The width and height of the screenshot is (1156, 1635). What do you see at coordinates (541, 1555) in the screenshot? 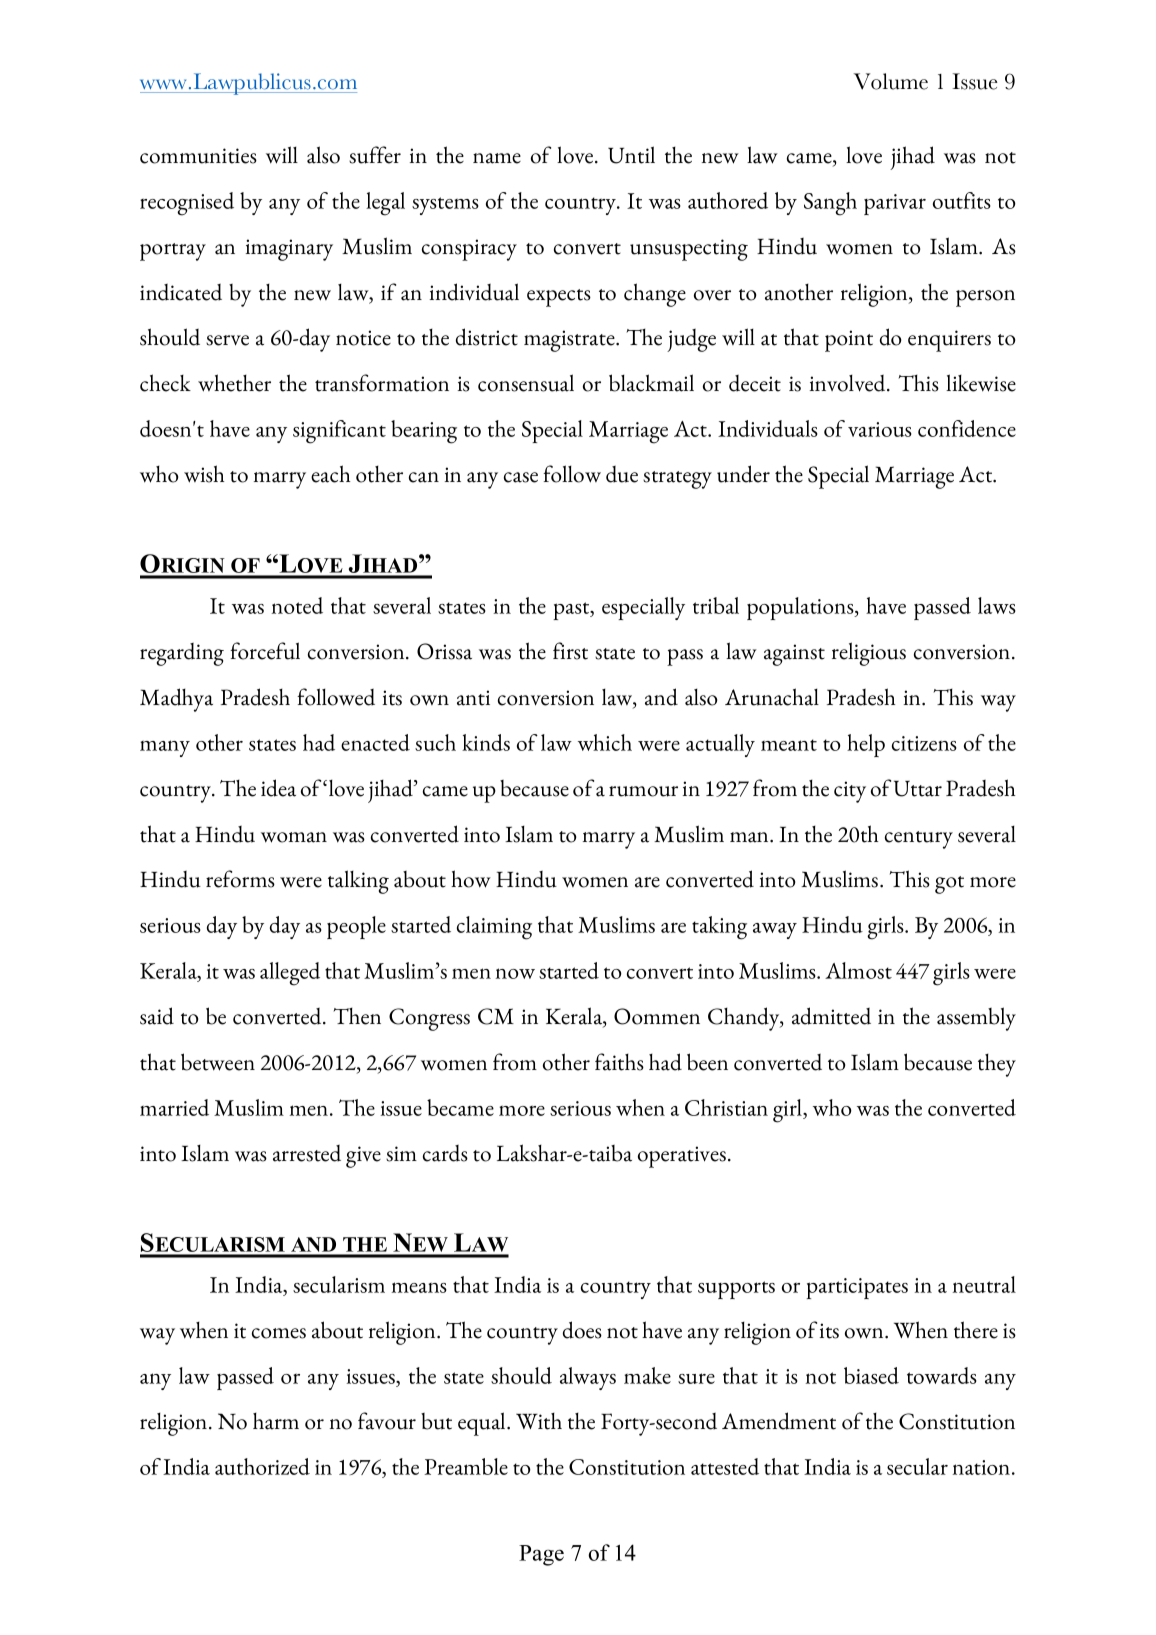
I see `Page` at bounding box center [541, 1555].
